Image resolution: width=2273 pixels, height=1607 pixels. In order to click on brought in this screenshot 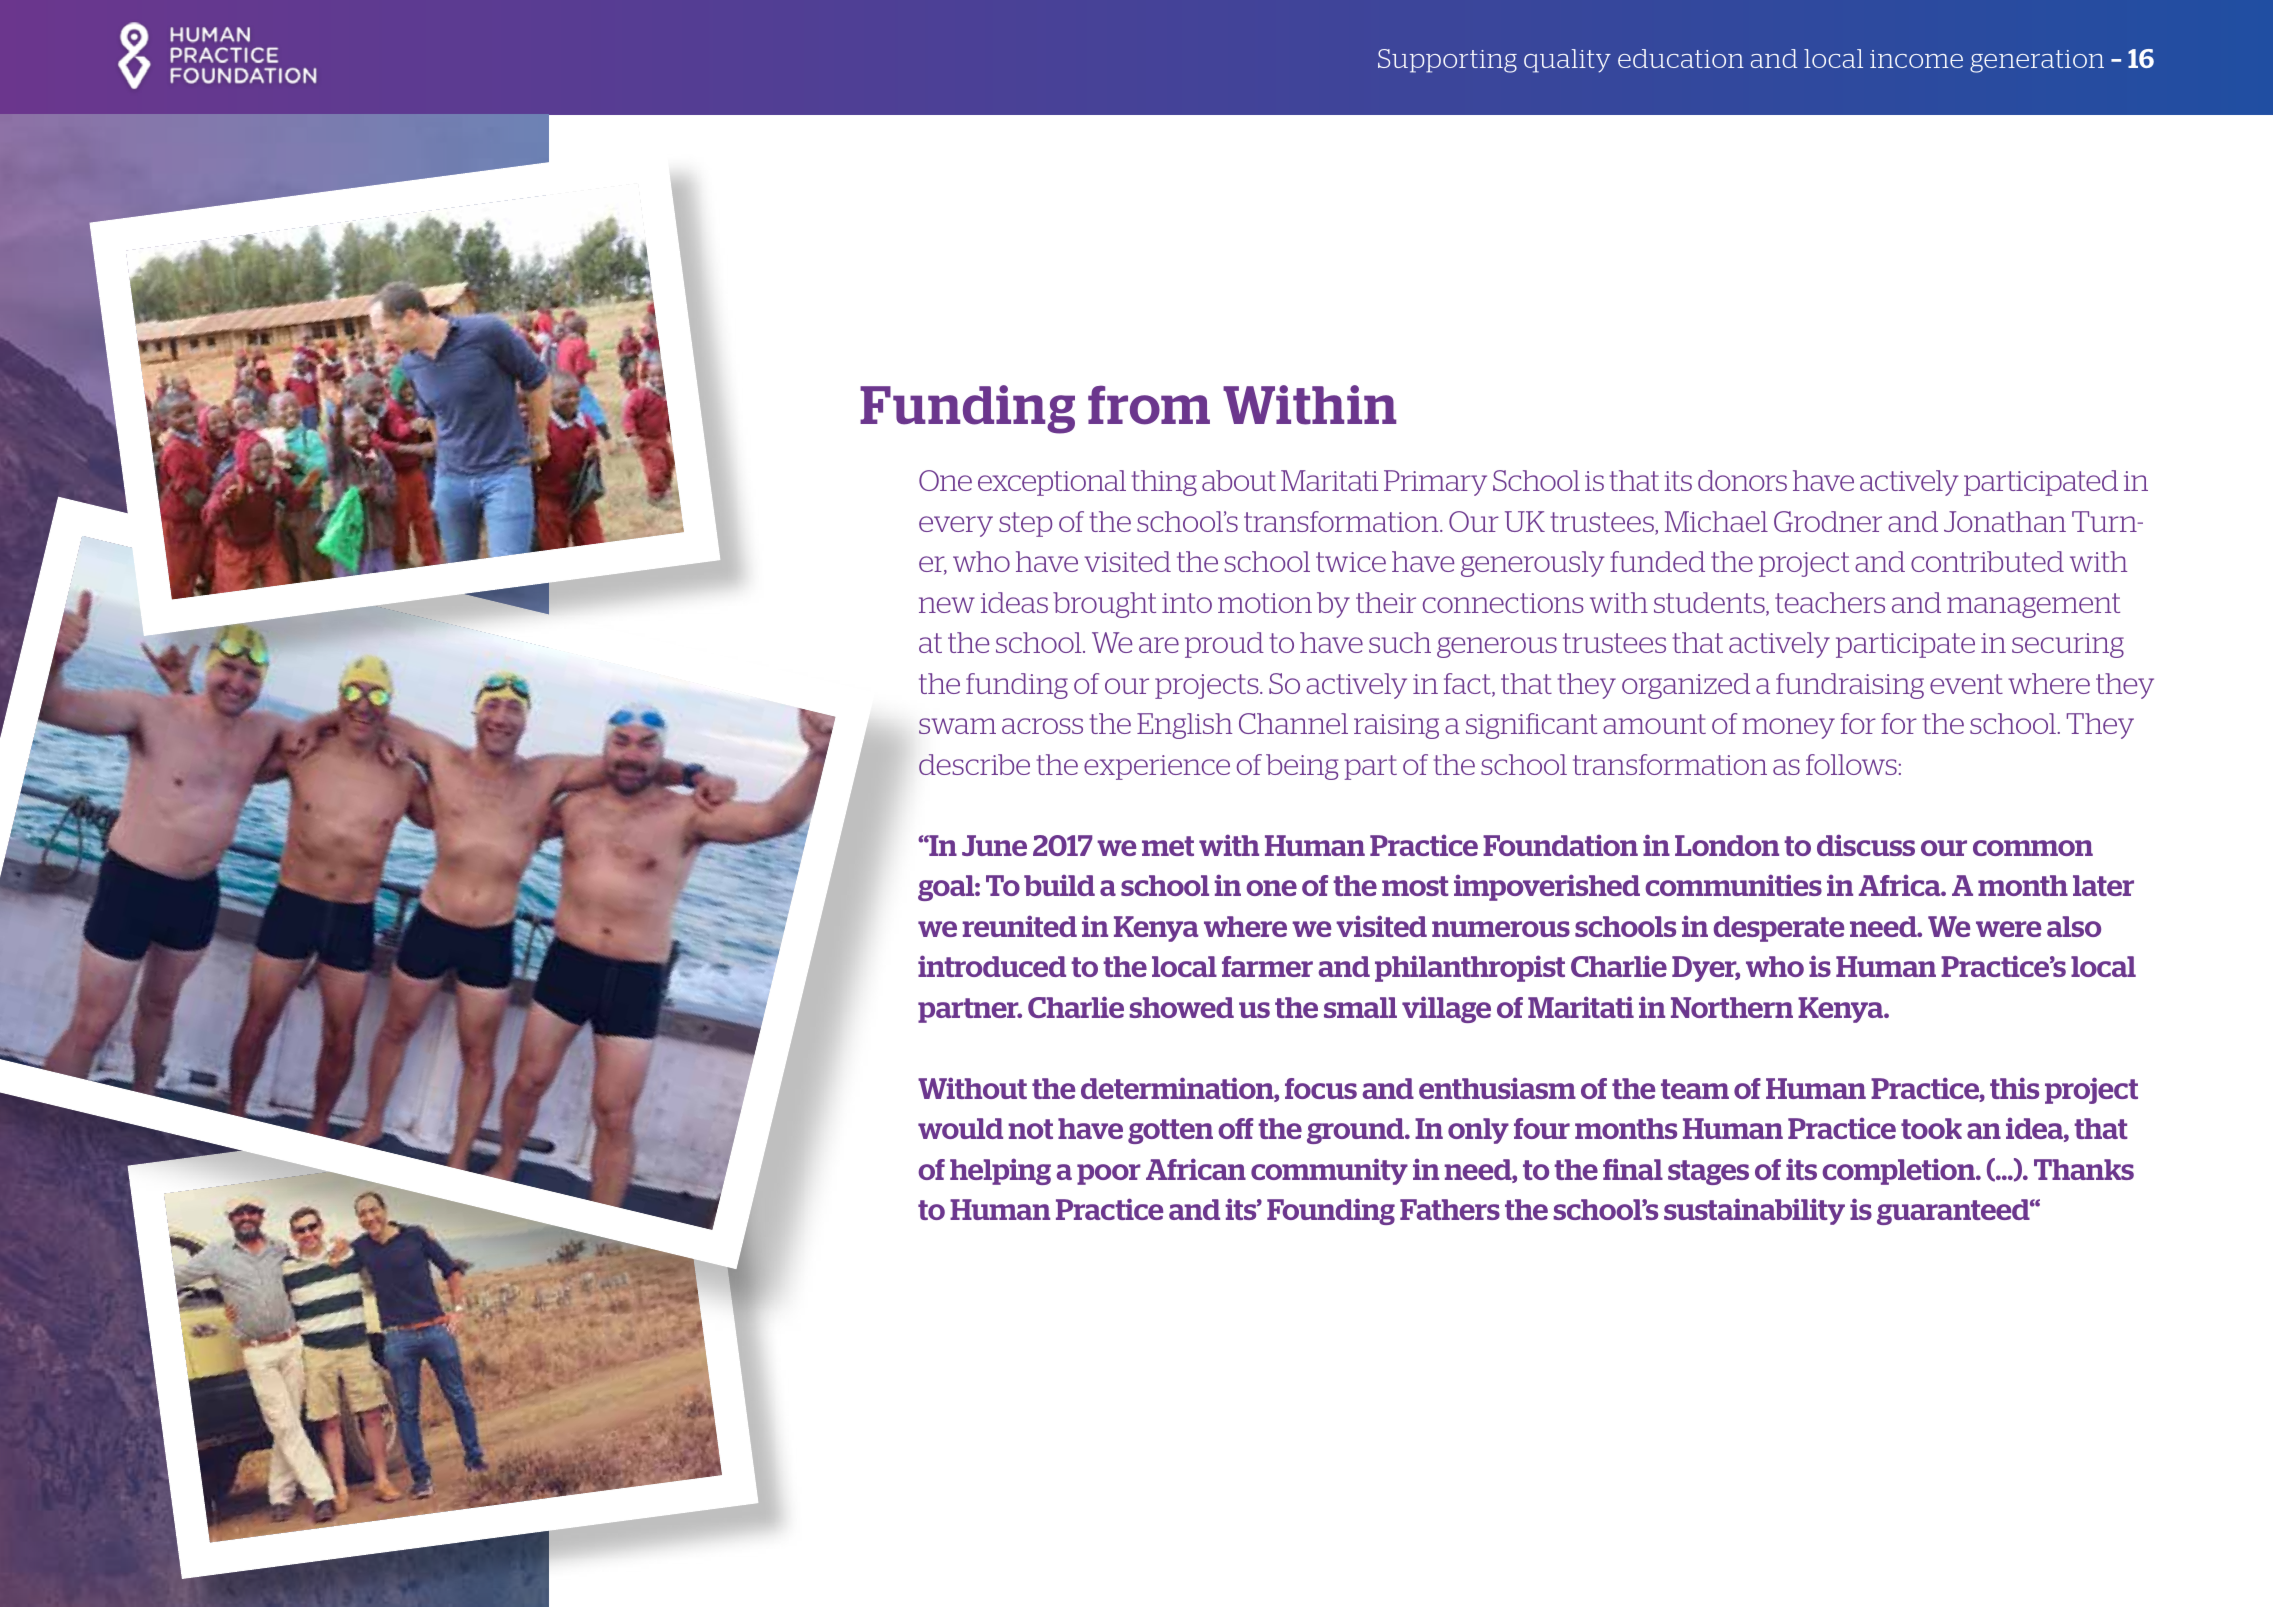, I will do `click(1104, 605)`.
